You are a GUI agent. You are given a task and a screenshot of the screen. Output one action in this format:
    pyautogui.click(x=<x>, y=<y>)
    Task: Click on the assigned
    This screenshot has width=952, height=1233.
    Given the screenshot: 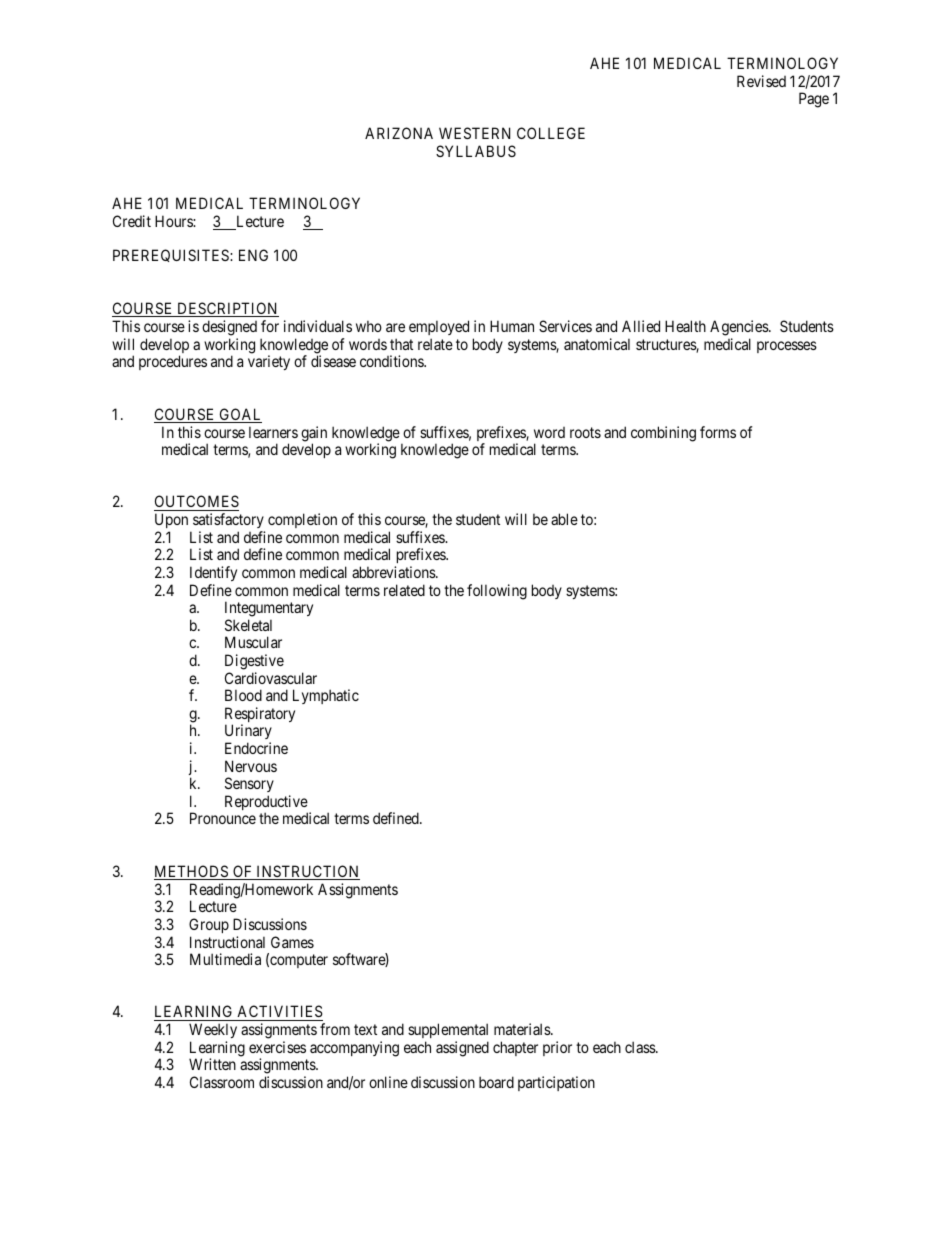 What is the action you would take?
    pyautogui.click(x=462, y=1049)
